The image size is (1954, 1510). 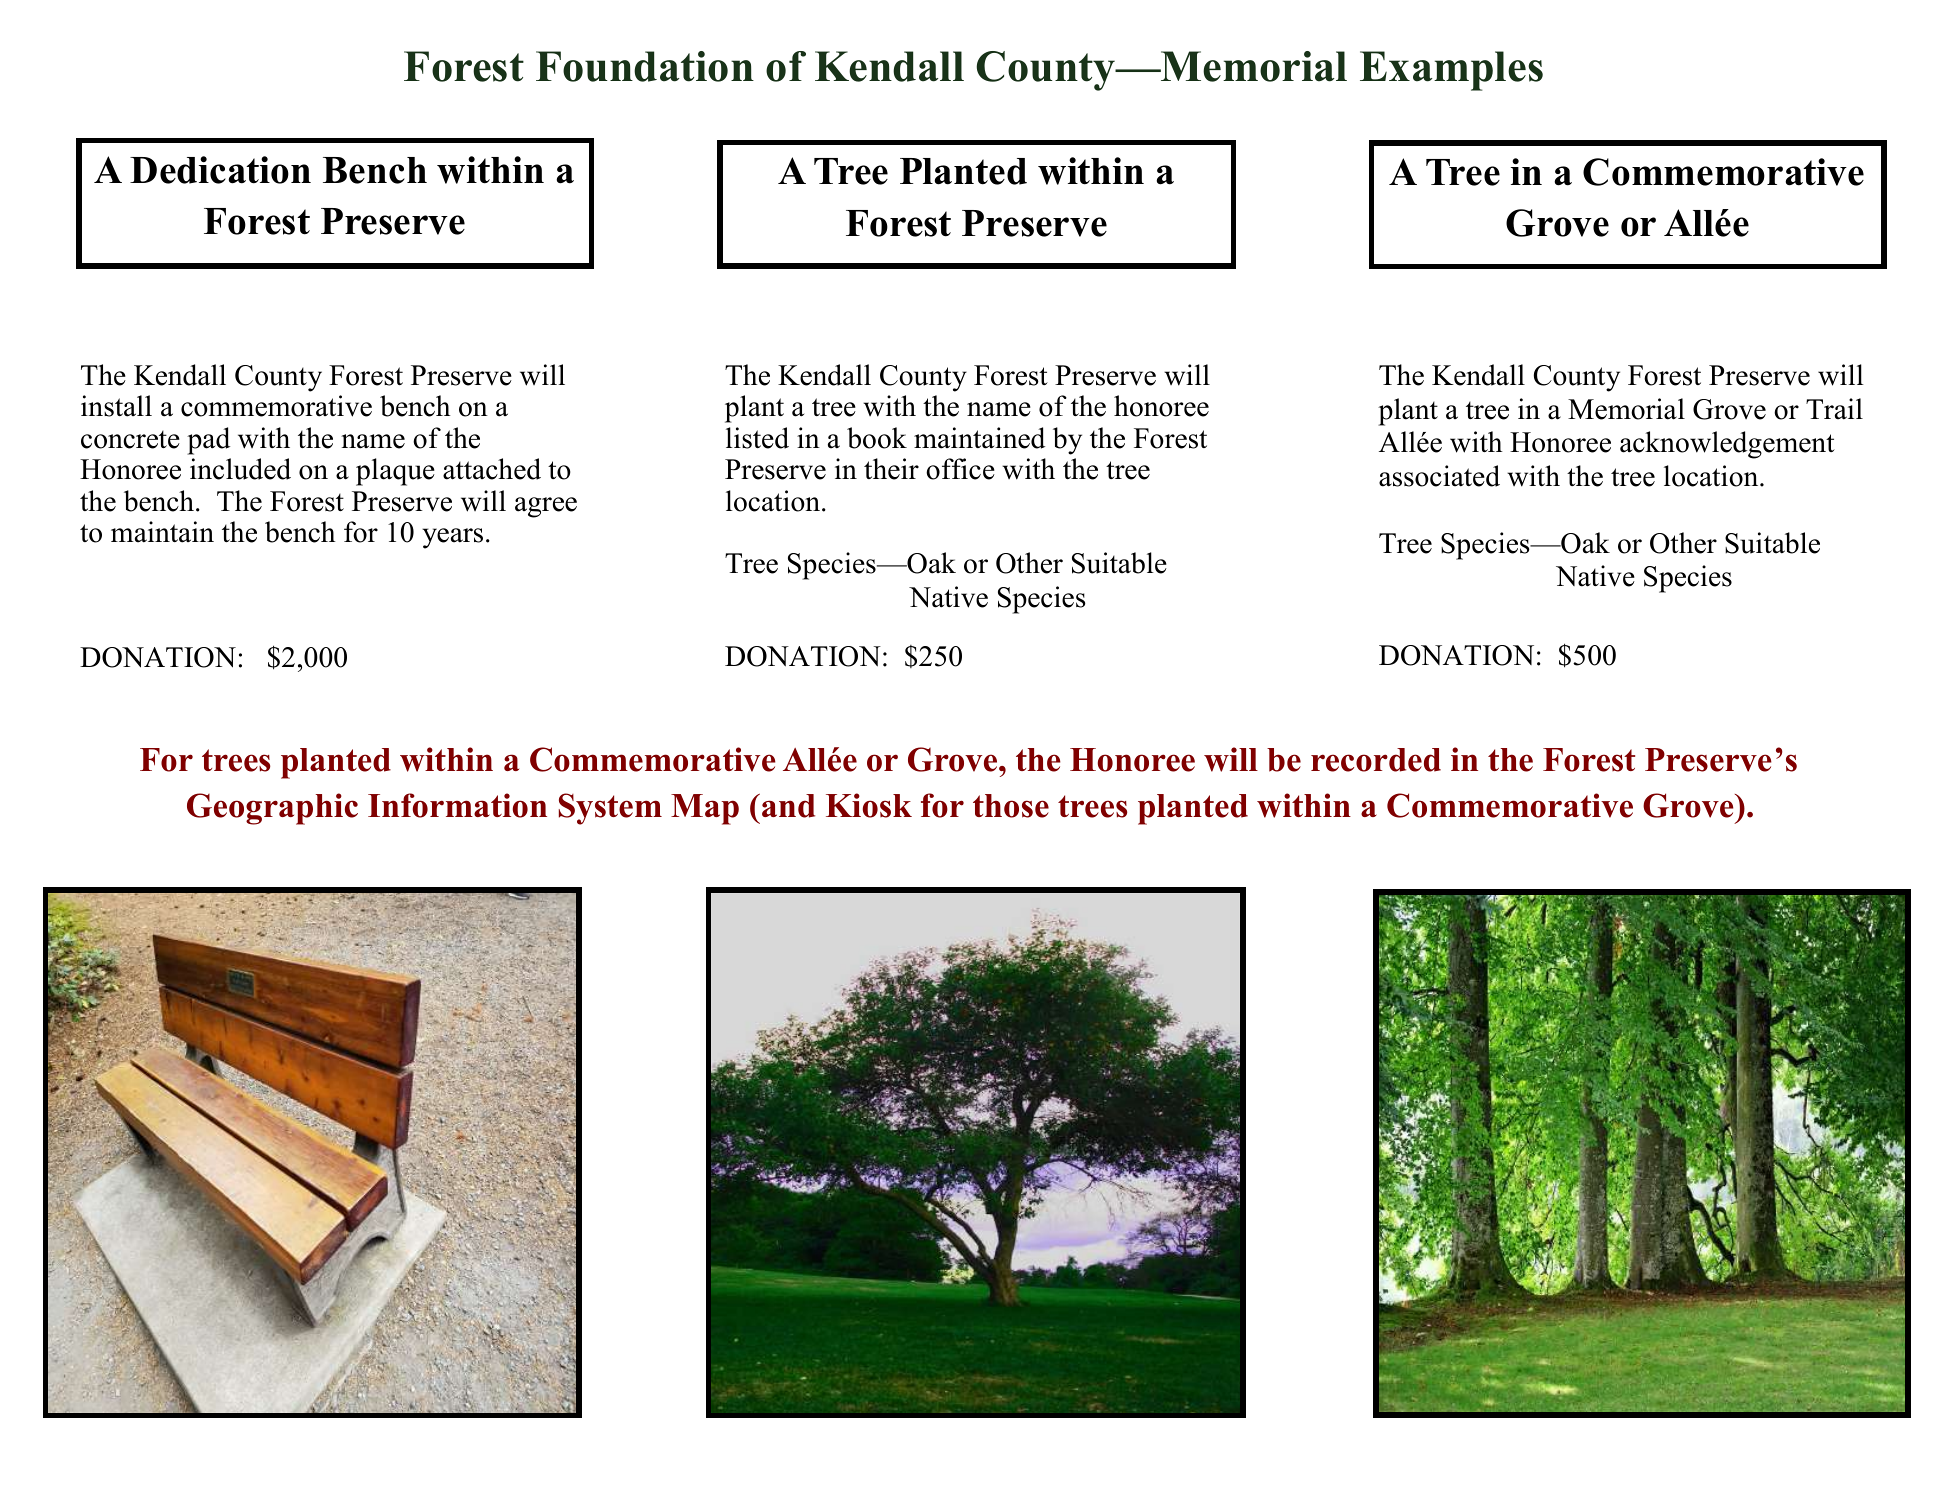 I want to click on book, so click(x=877, y=438).
